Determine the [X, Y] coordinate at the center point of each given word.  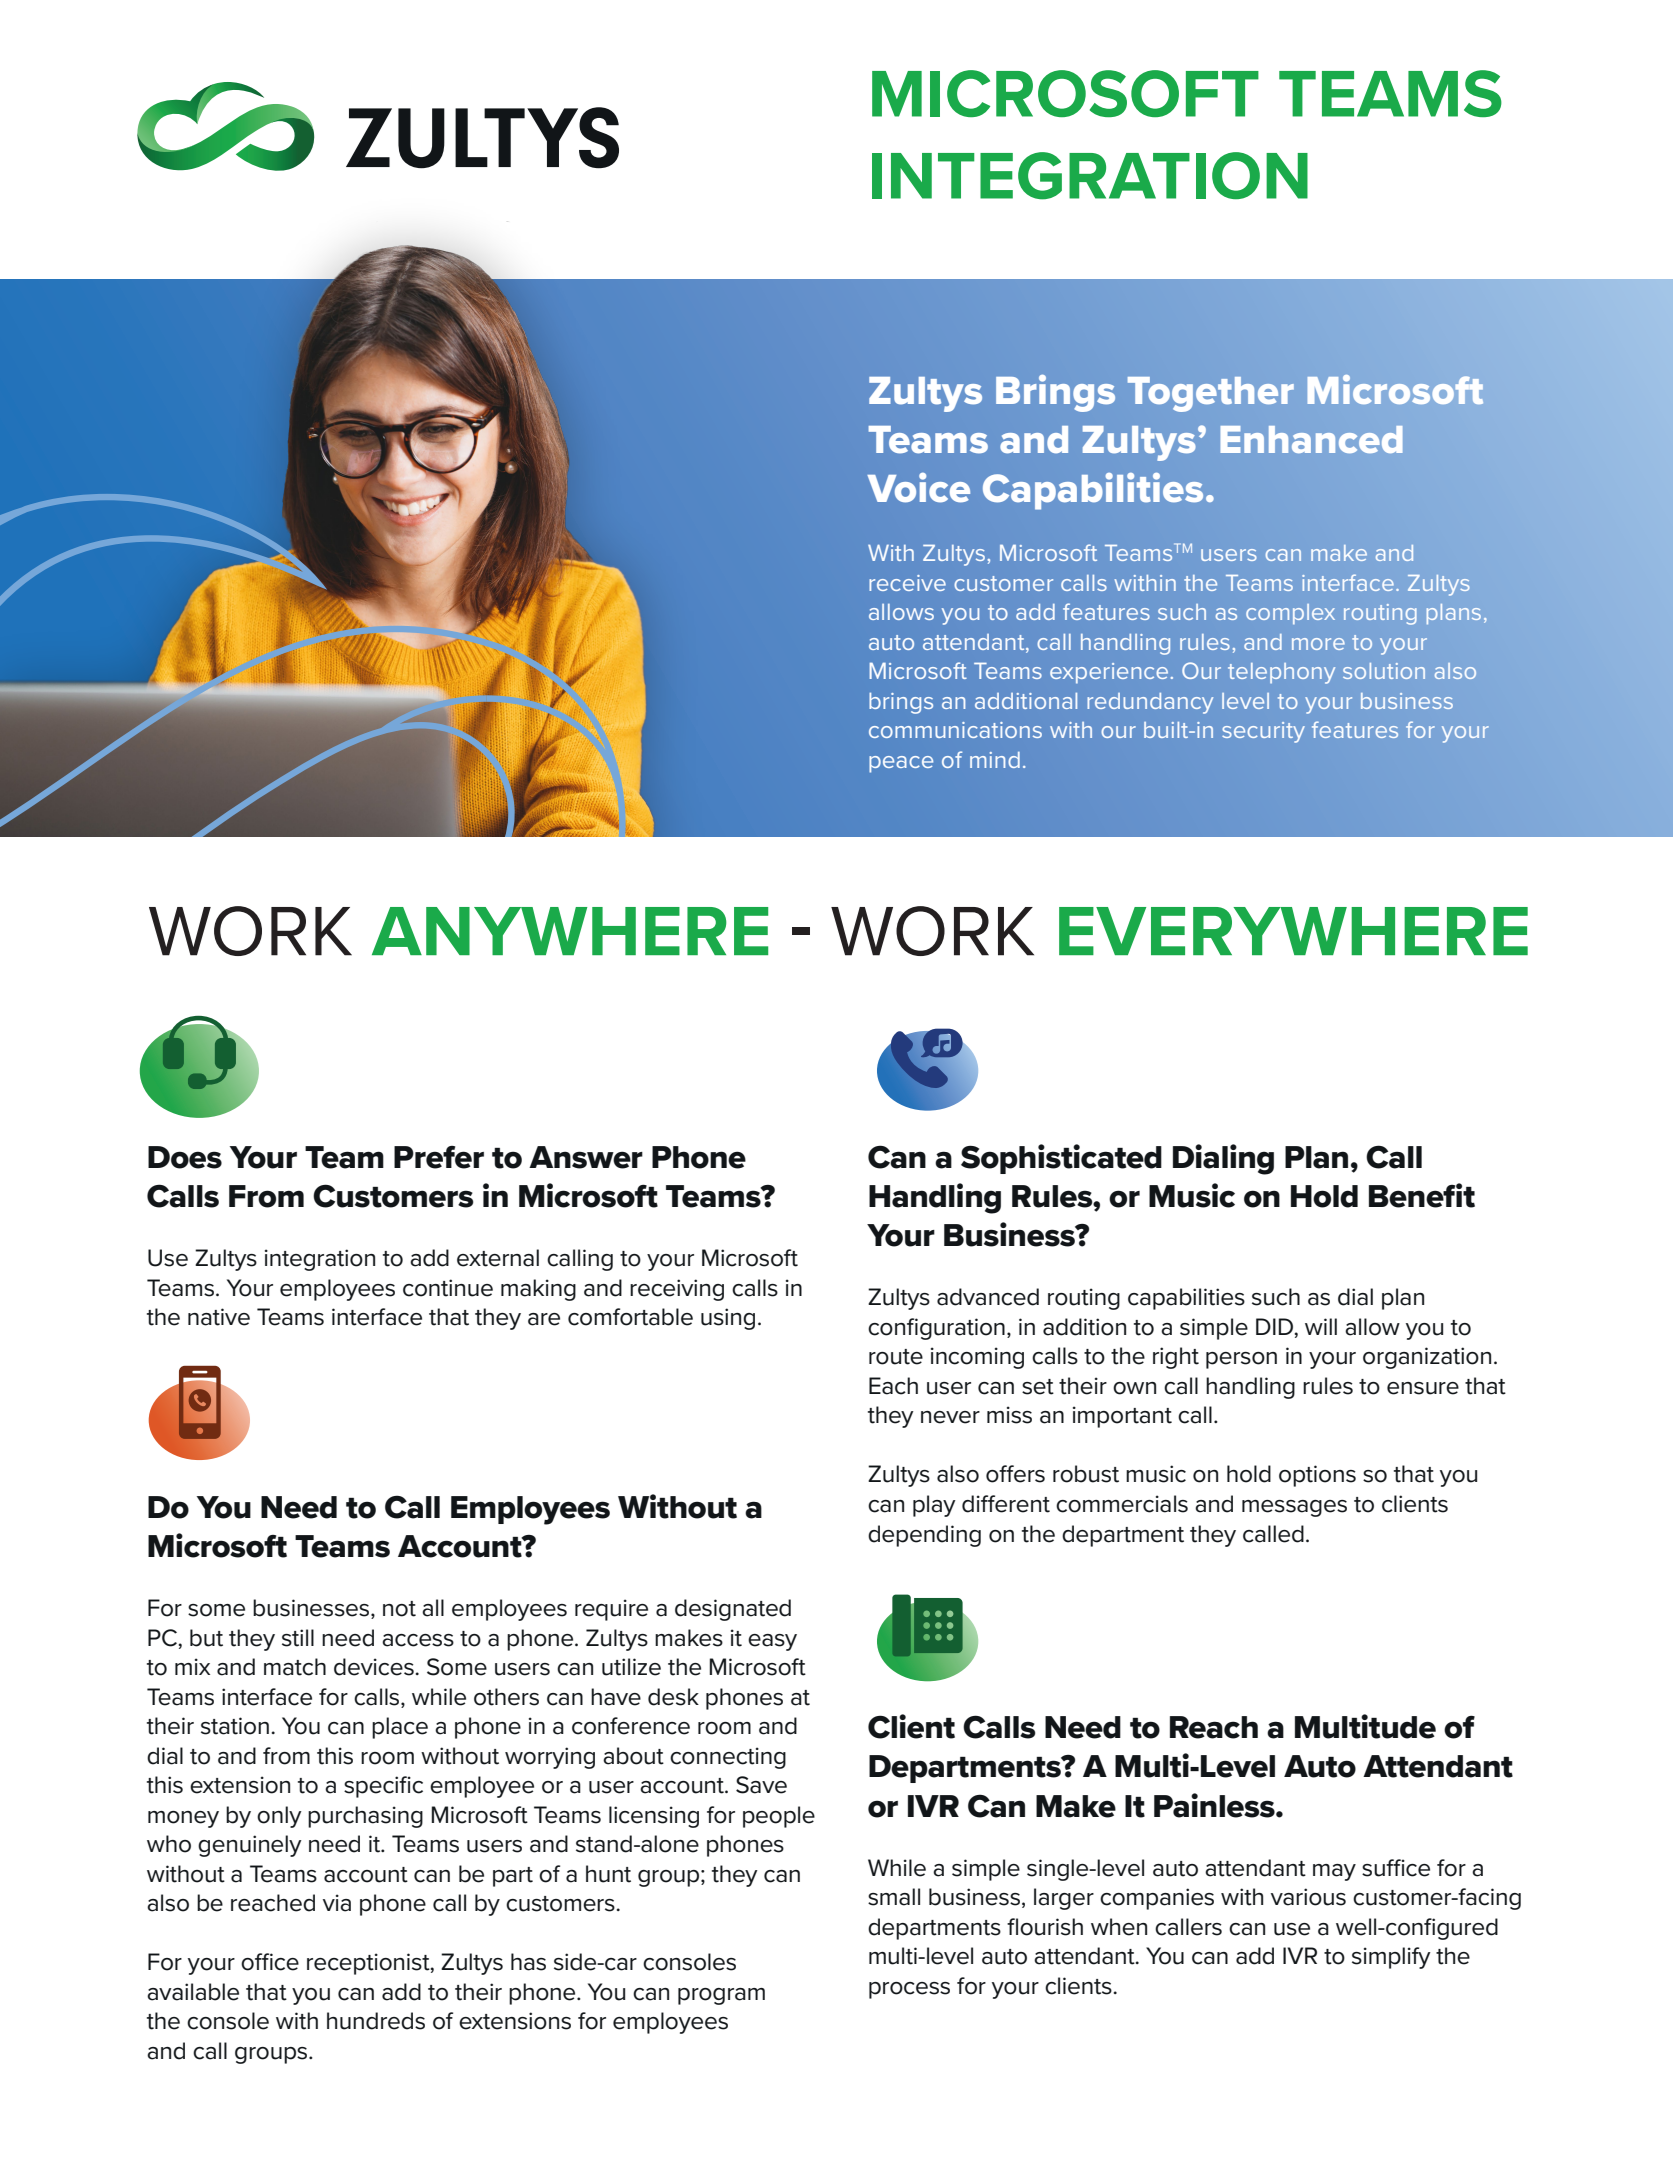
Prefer [439, 1157]
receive [907, 583]
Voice [918, 488]
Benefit [1422, 1195]
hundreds [376, 2021]
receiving [677, 1290]
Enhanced [1312, 439]
